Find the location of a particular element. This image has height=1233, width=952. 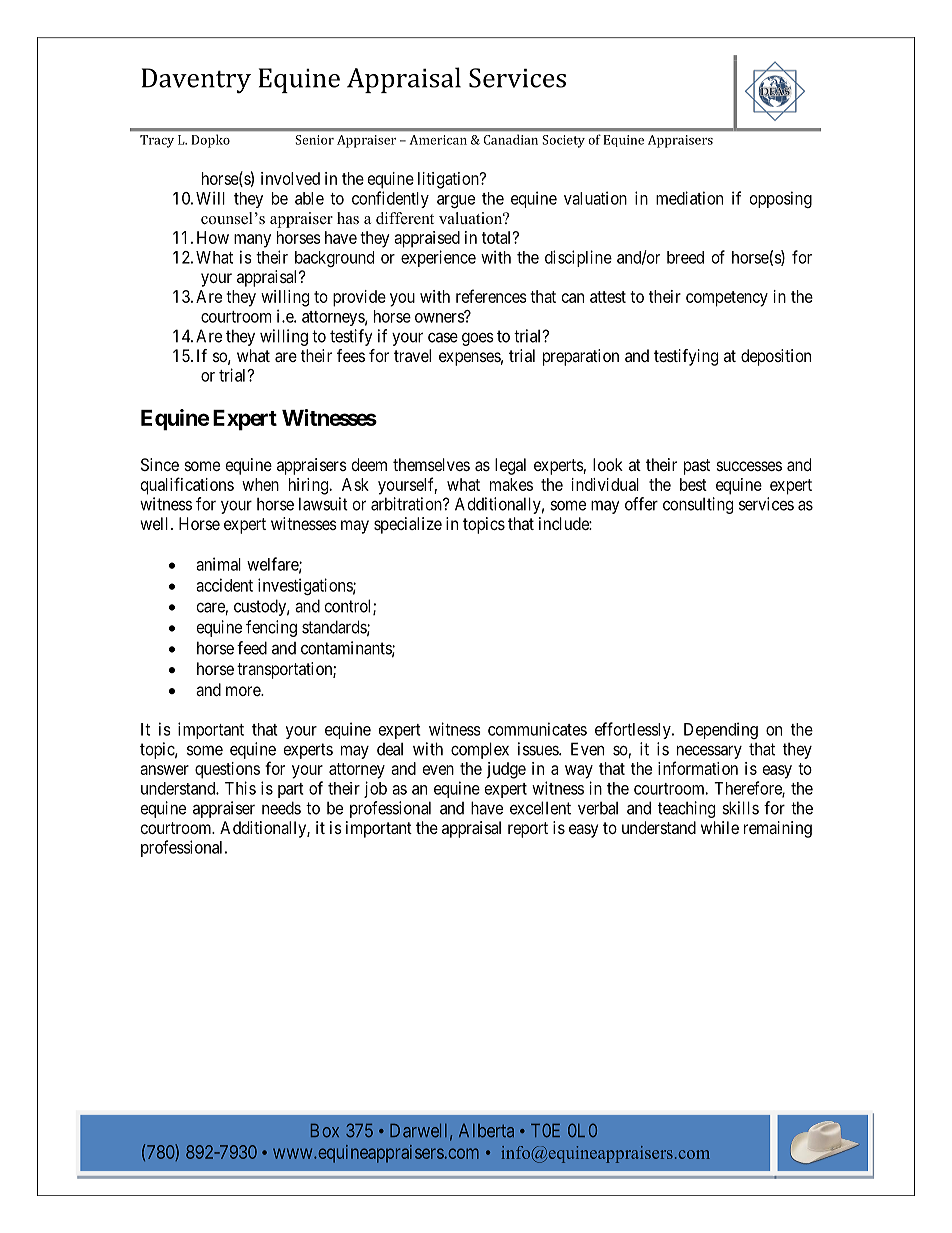

litigation is located at coordinates (449, 180).
